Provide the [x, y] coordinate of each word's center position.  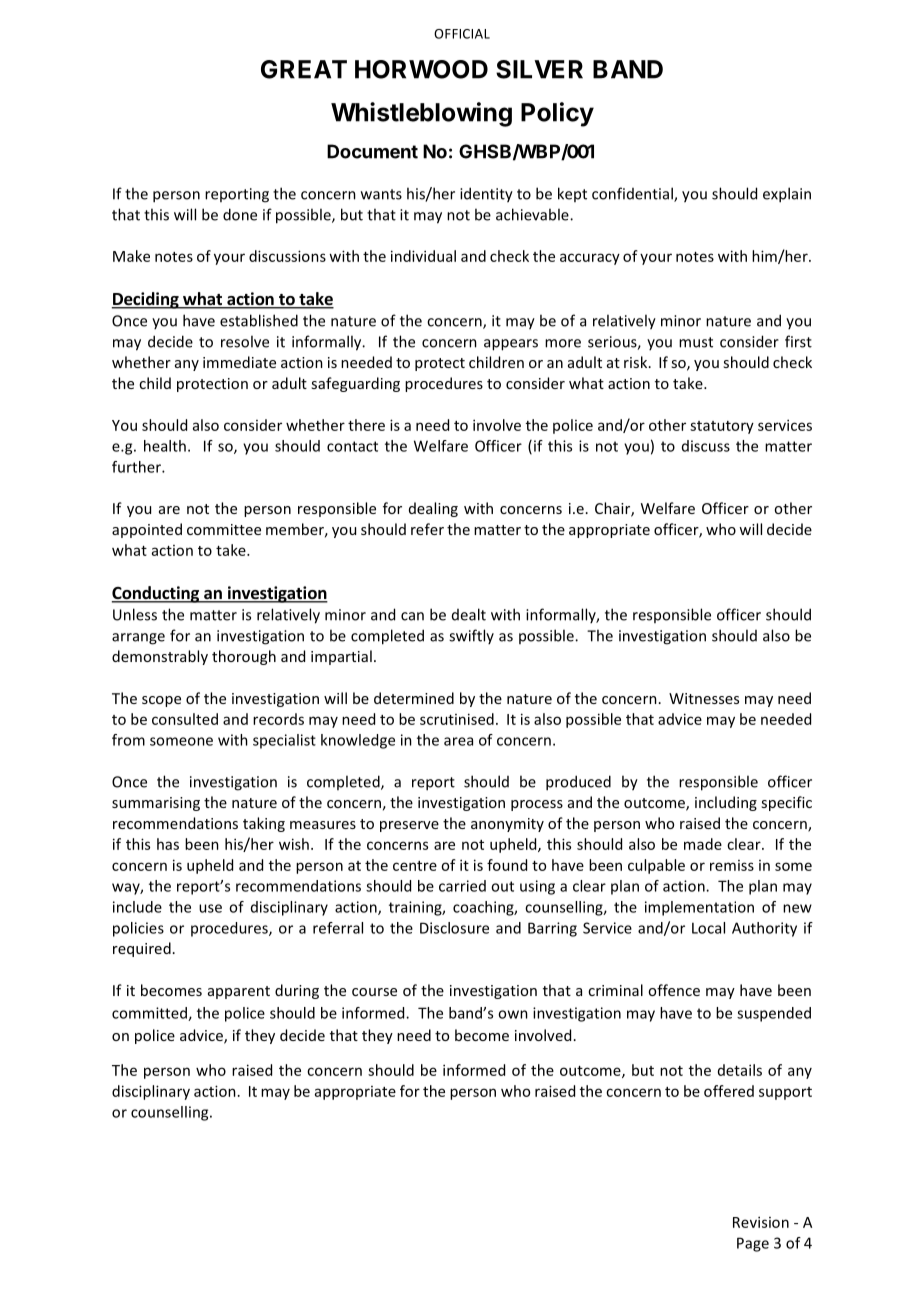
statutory [722, 427]
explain [787, 195]
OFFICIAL [462, 34]
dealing [433, 509]
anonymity [507, 825]
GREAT [304, 69]
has [168, 844]
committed [150, 1014]
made [703, 844]
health [165, 446]
